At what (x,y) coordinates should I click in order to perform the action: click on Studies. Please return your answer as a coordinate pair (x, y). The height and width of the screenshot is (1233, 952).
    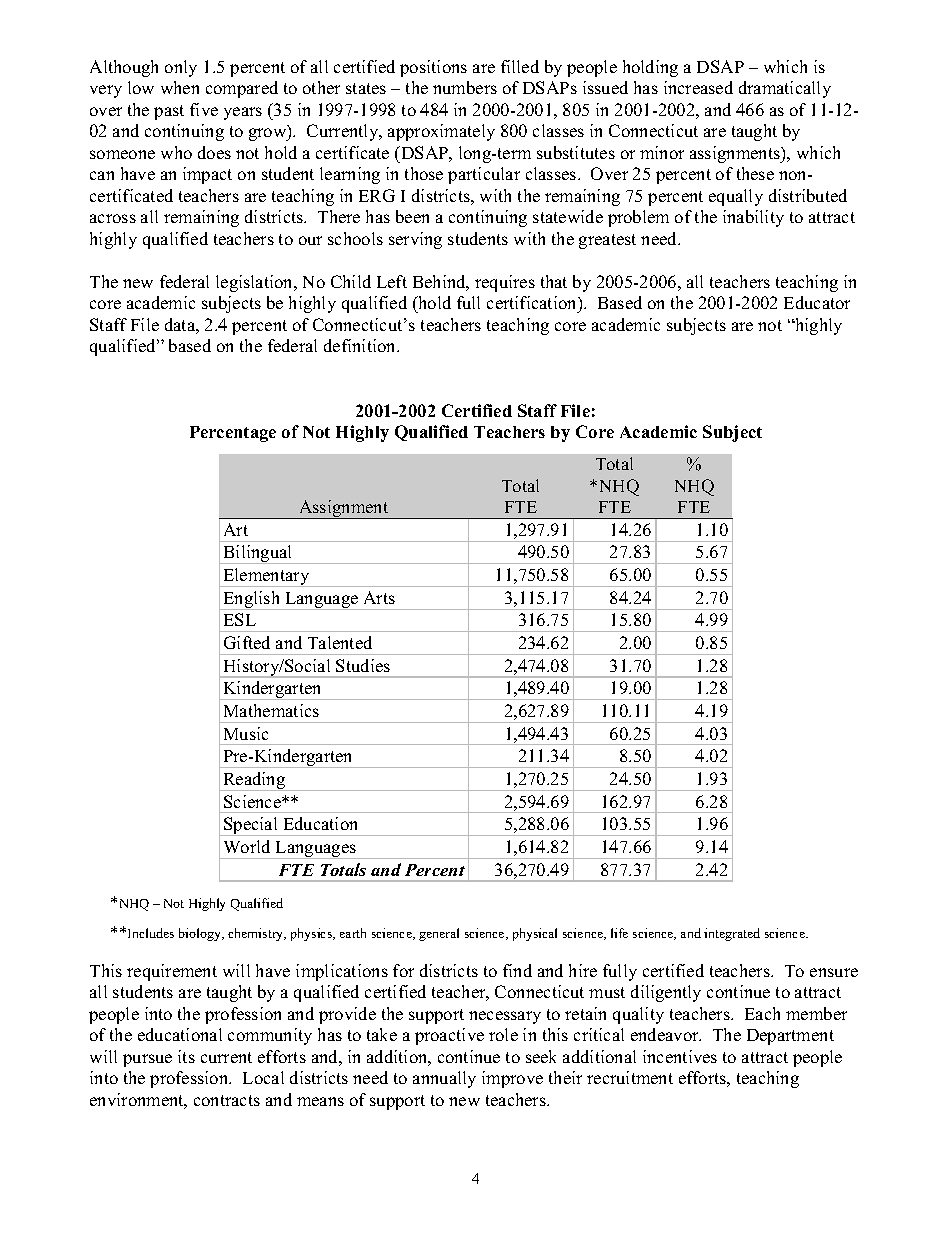
    Looking at the image, I should click on (363, 665).
